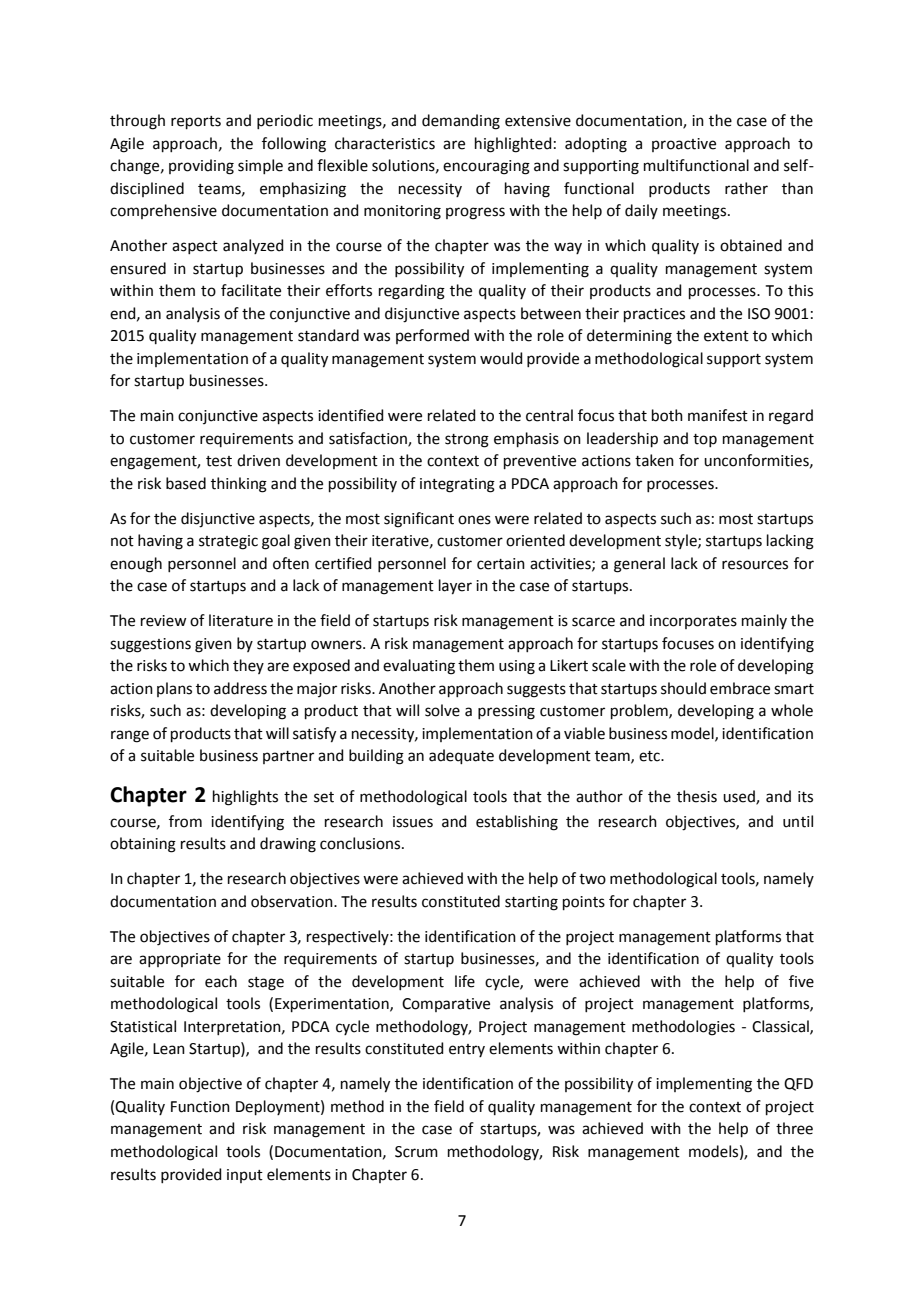  What do you see at coordinates (245, 1176) in the image?
I see `input` at bounding box center [245, 1176].
